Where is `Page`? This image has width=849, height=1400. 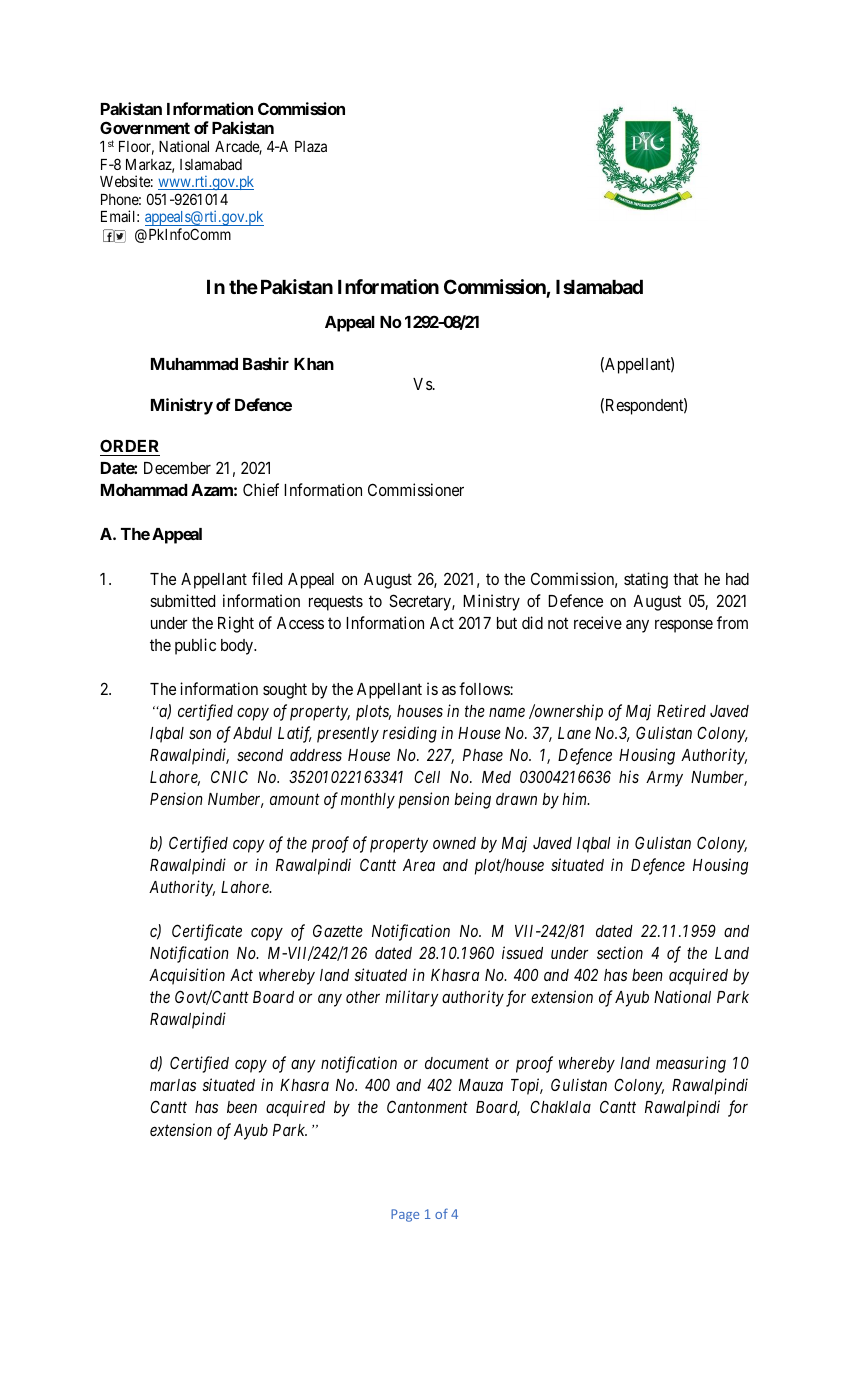 Page is located at coordinates (405, 1215).
